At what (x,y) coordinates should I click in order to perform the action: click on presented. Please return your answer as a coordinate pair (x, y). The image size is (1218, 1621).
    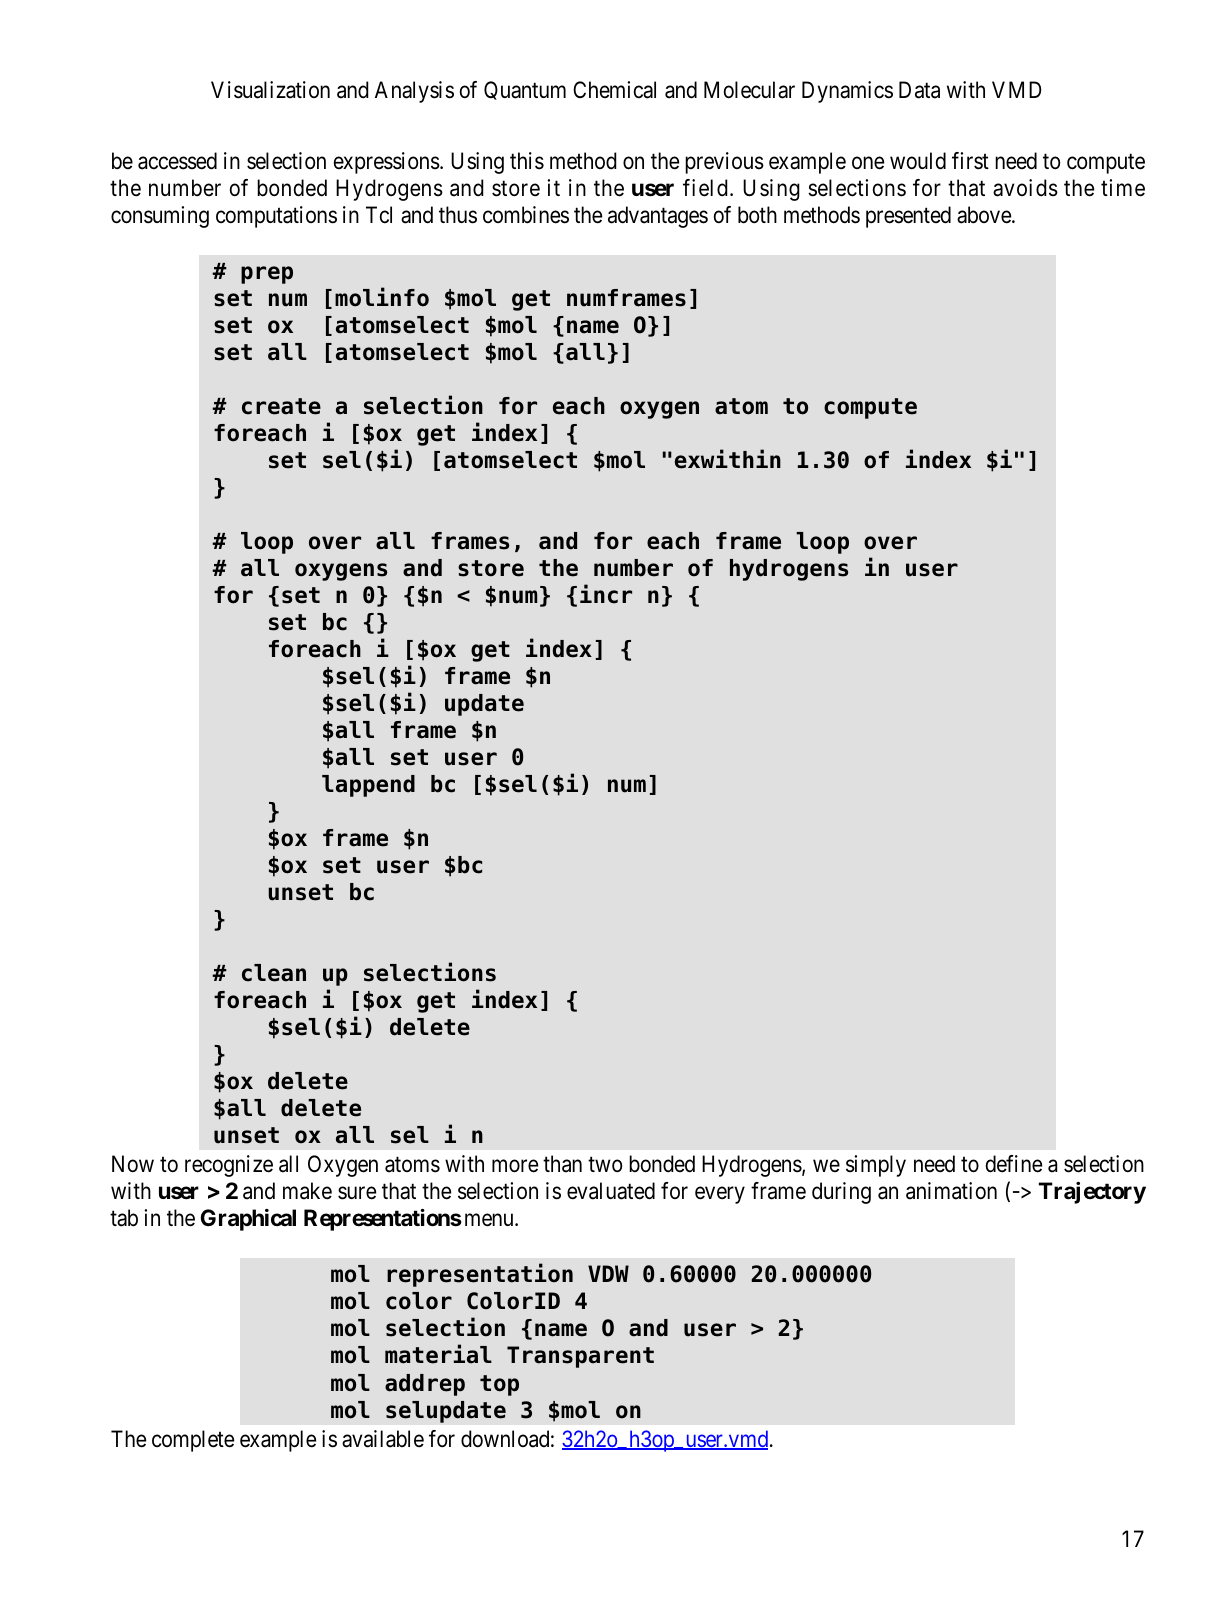
    Looking at the image, I should click on (908, 217).
